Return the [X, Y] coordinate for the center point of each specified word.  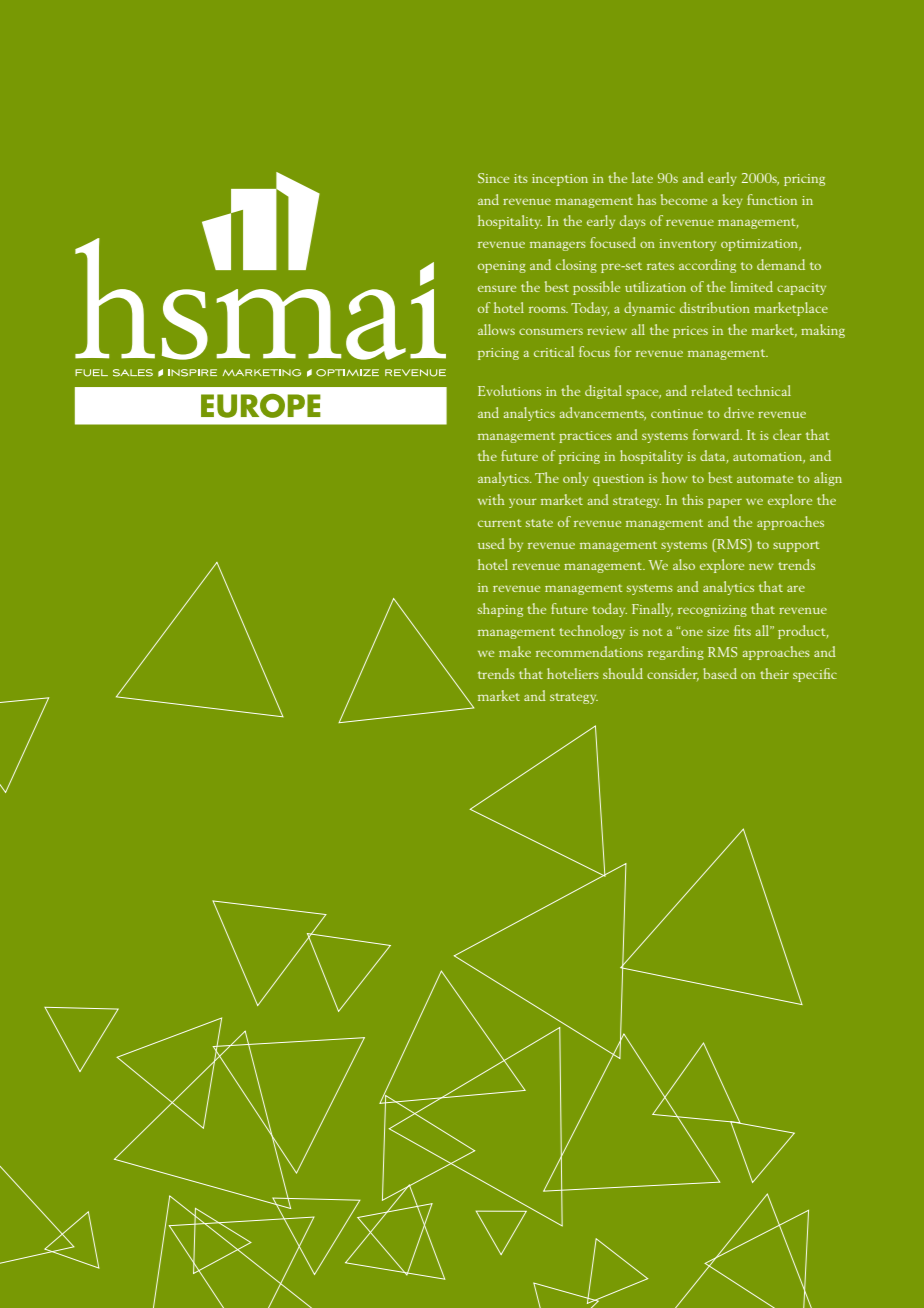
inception [560, 180]
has [646, 199]
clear [787, 434]
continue [677, 413]
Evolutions [509, 390]
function [772, 199]
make [515, 651]
